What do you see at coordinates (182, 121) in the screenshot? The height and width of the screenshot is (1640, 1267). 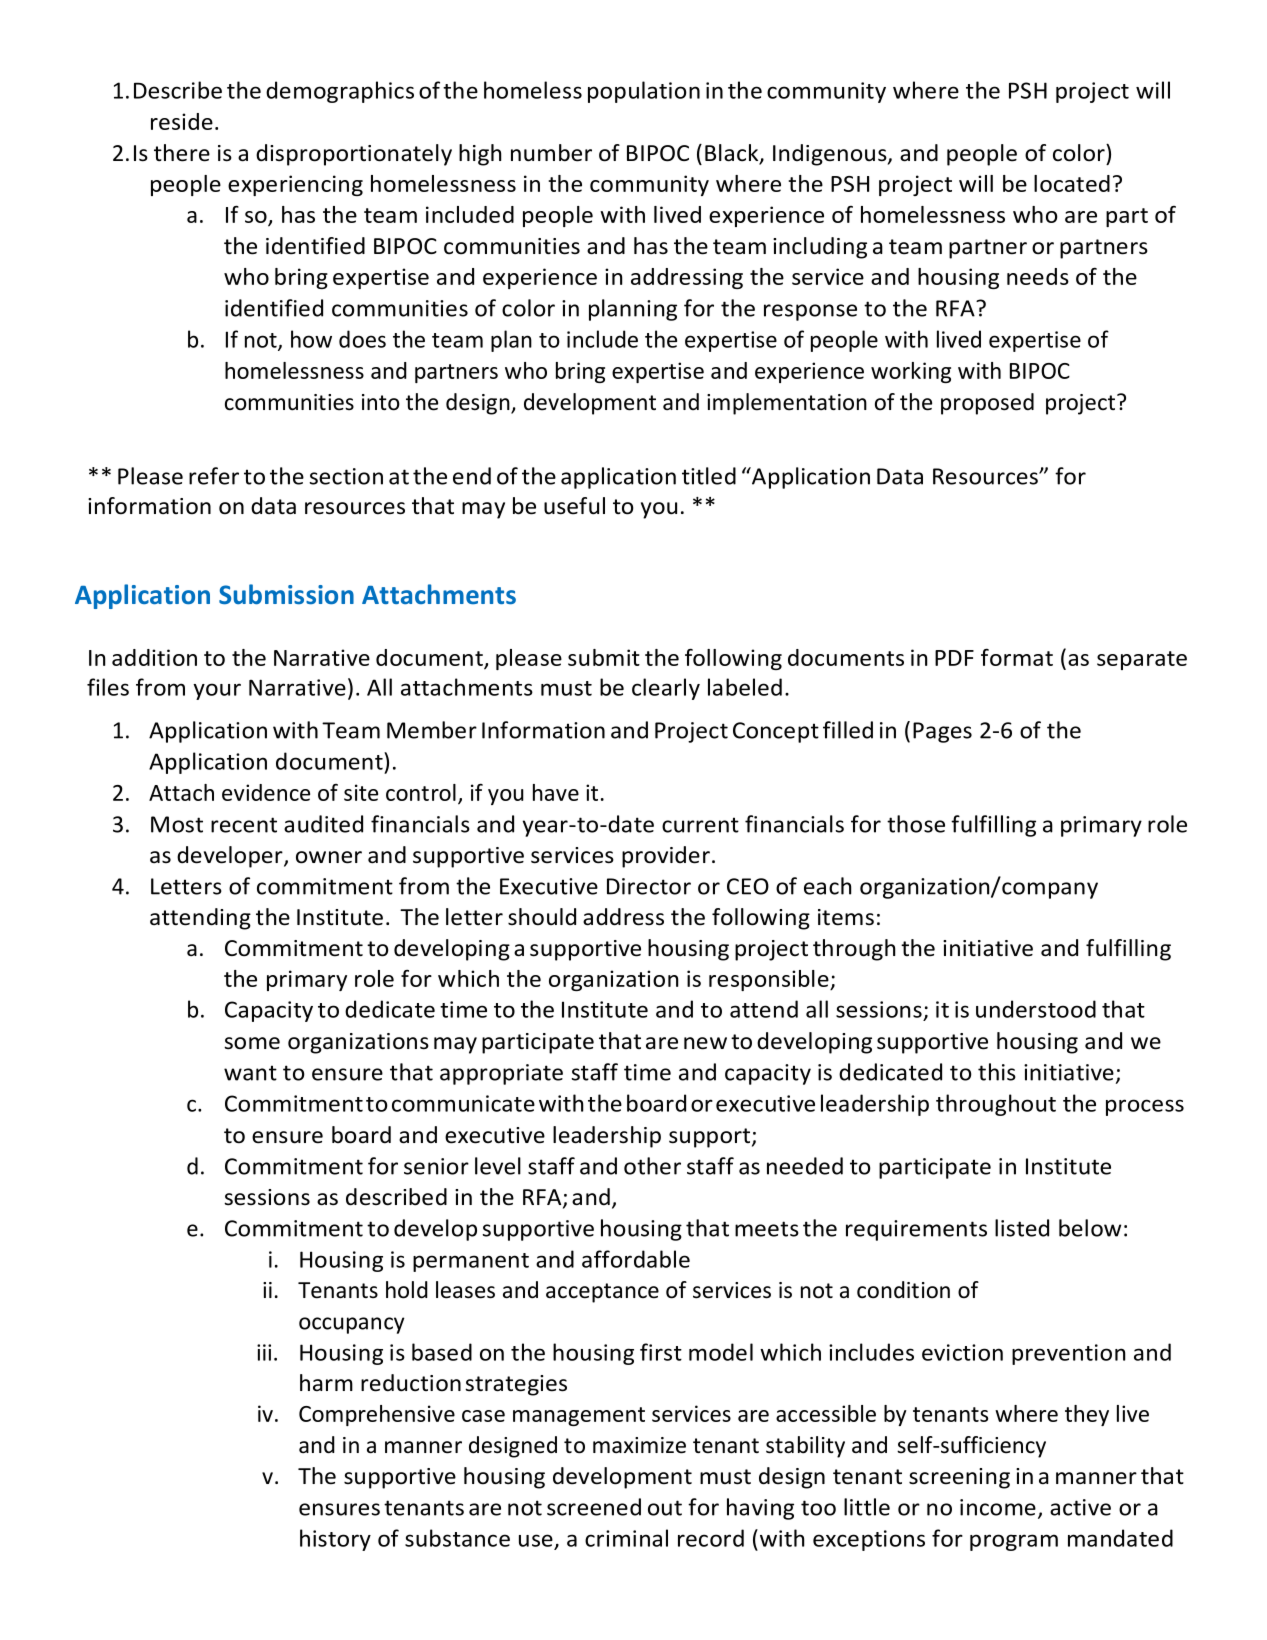 I see `reside` at bounding box center [182, 121].
